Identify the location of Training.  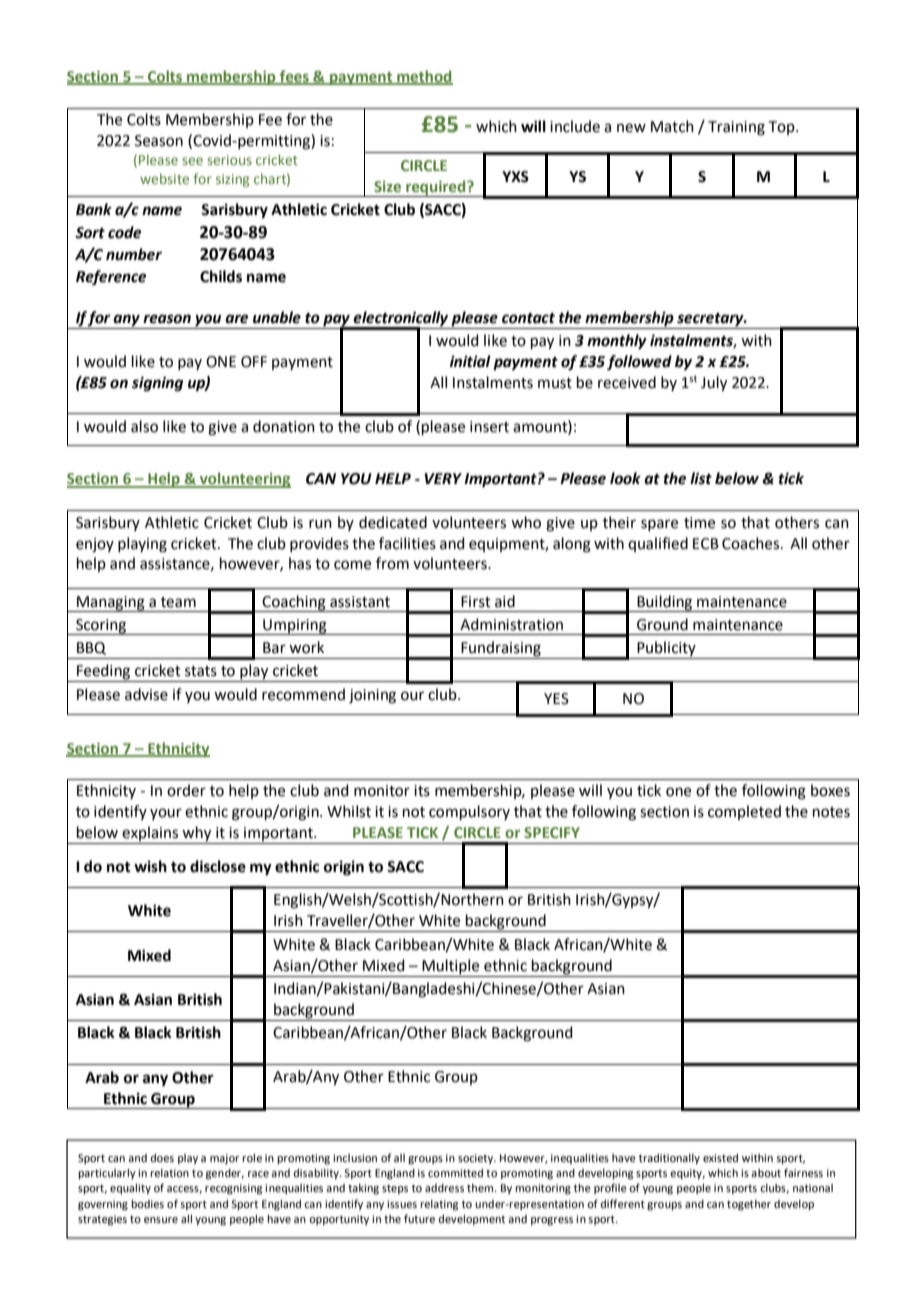
(736, 128).
